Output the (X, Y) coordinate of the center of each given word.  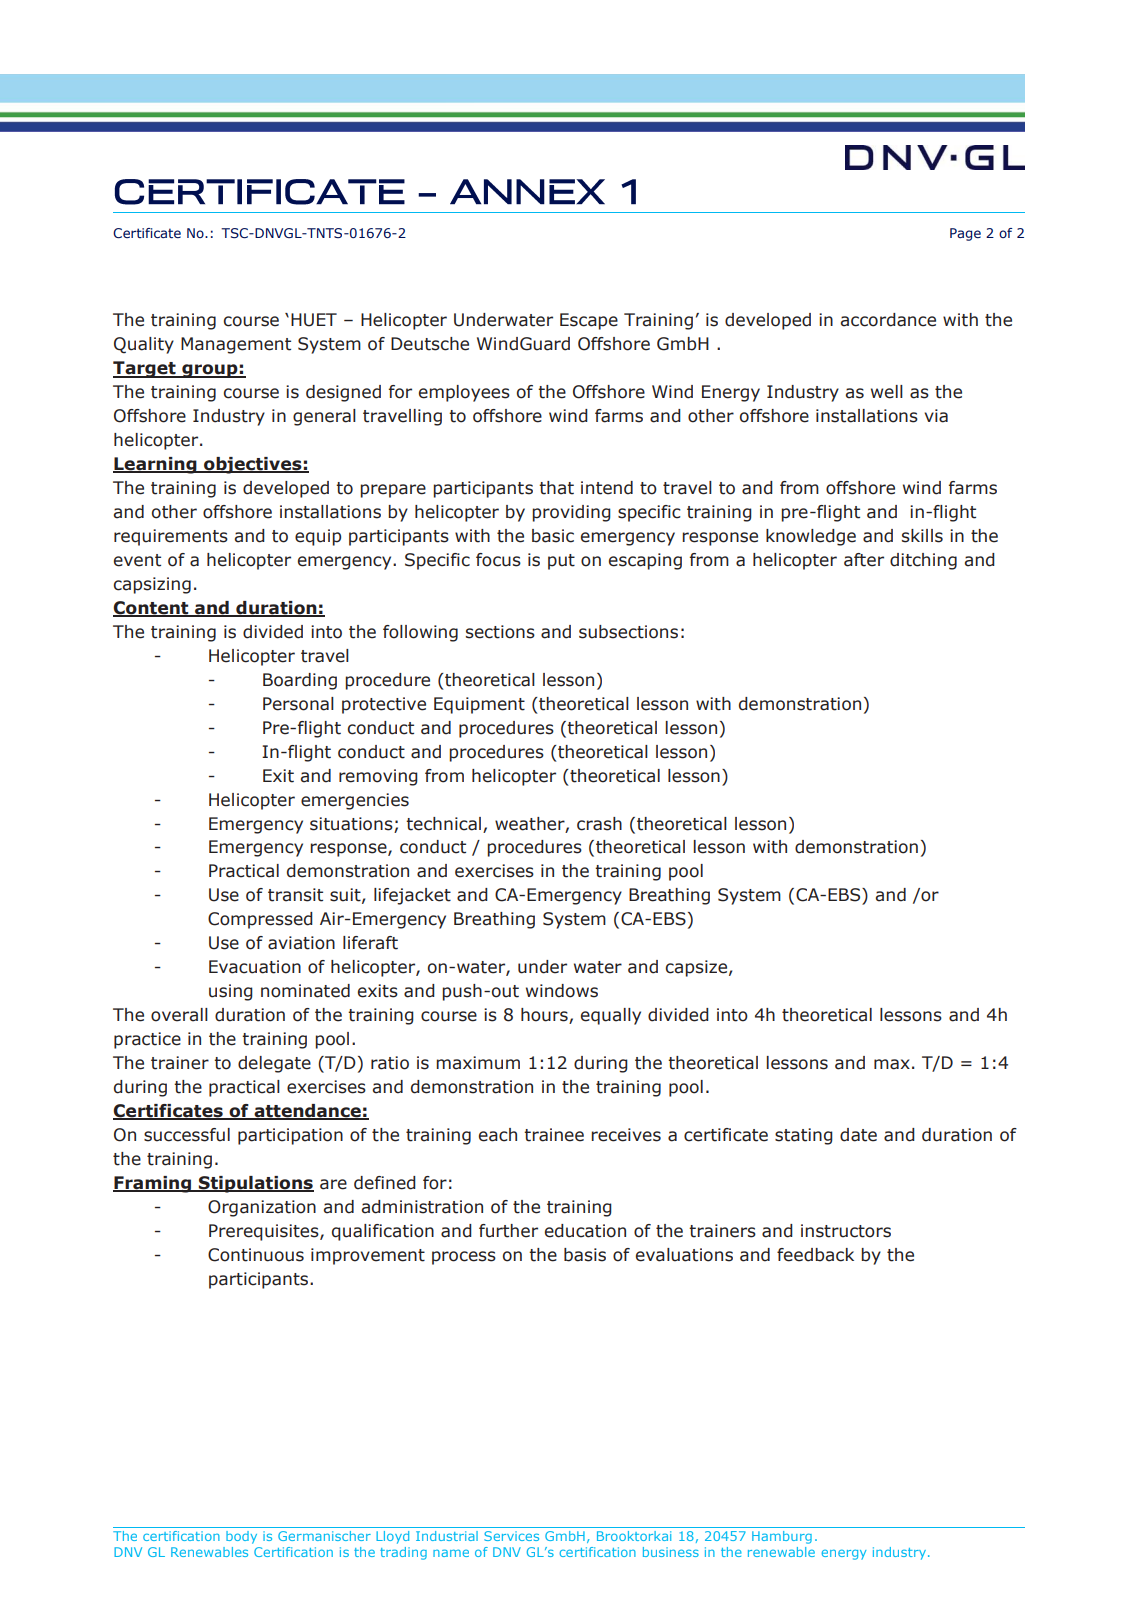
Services (511, 1536)
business (671, 1552)
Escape (589, 321)
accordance (888, 320)
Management (236, 345)
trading (403, 1553)
